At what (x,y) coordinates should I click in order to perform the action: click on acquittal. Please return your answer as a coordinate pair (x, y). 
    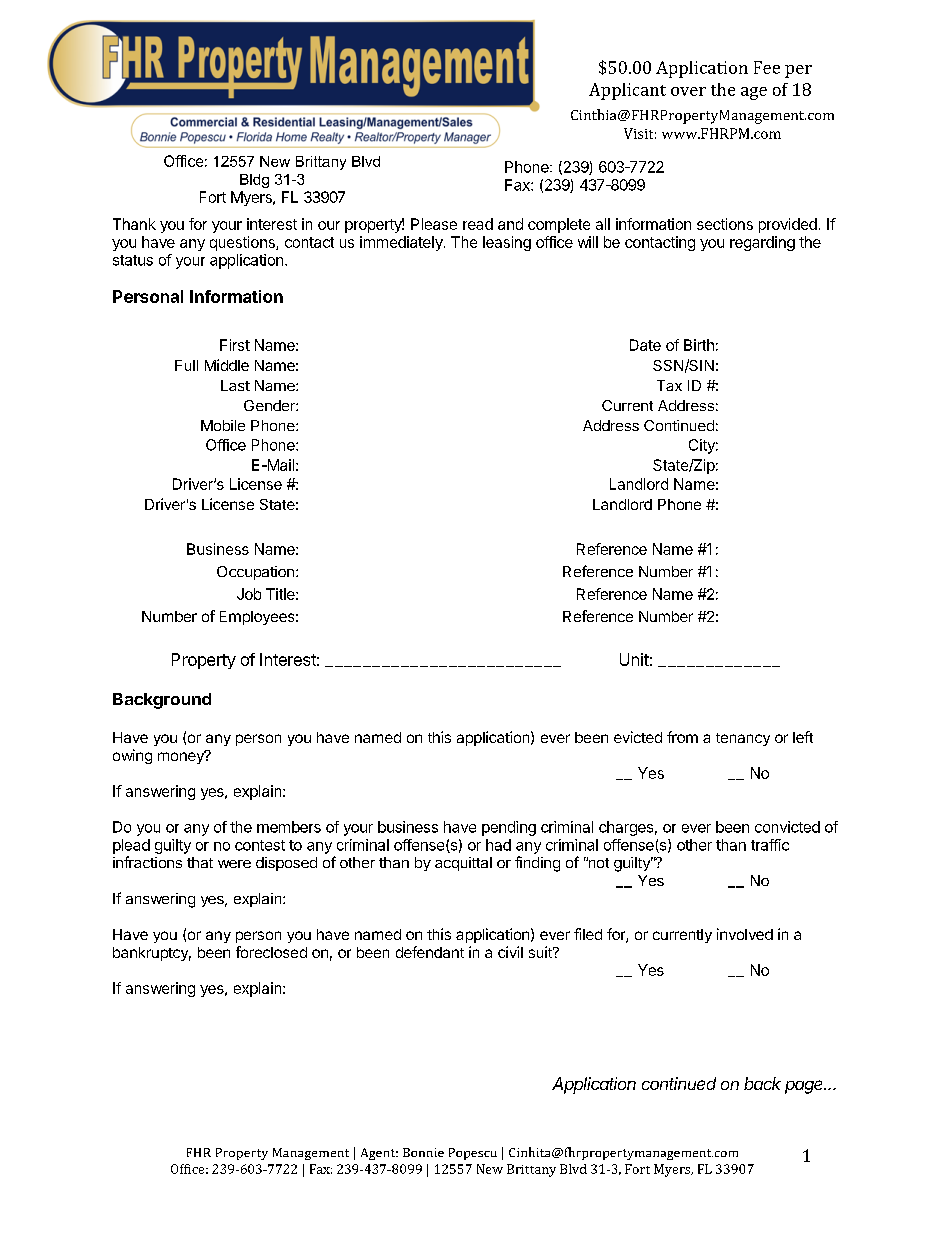
    Looking at the image, I should click on (463, 864).
